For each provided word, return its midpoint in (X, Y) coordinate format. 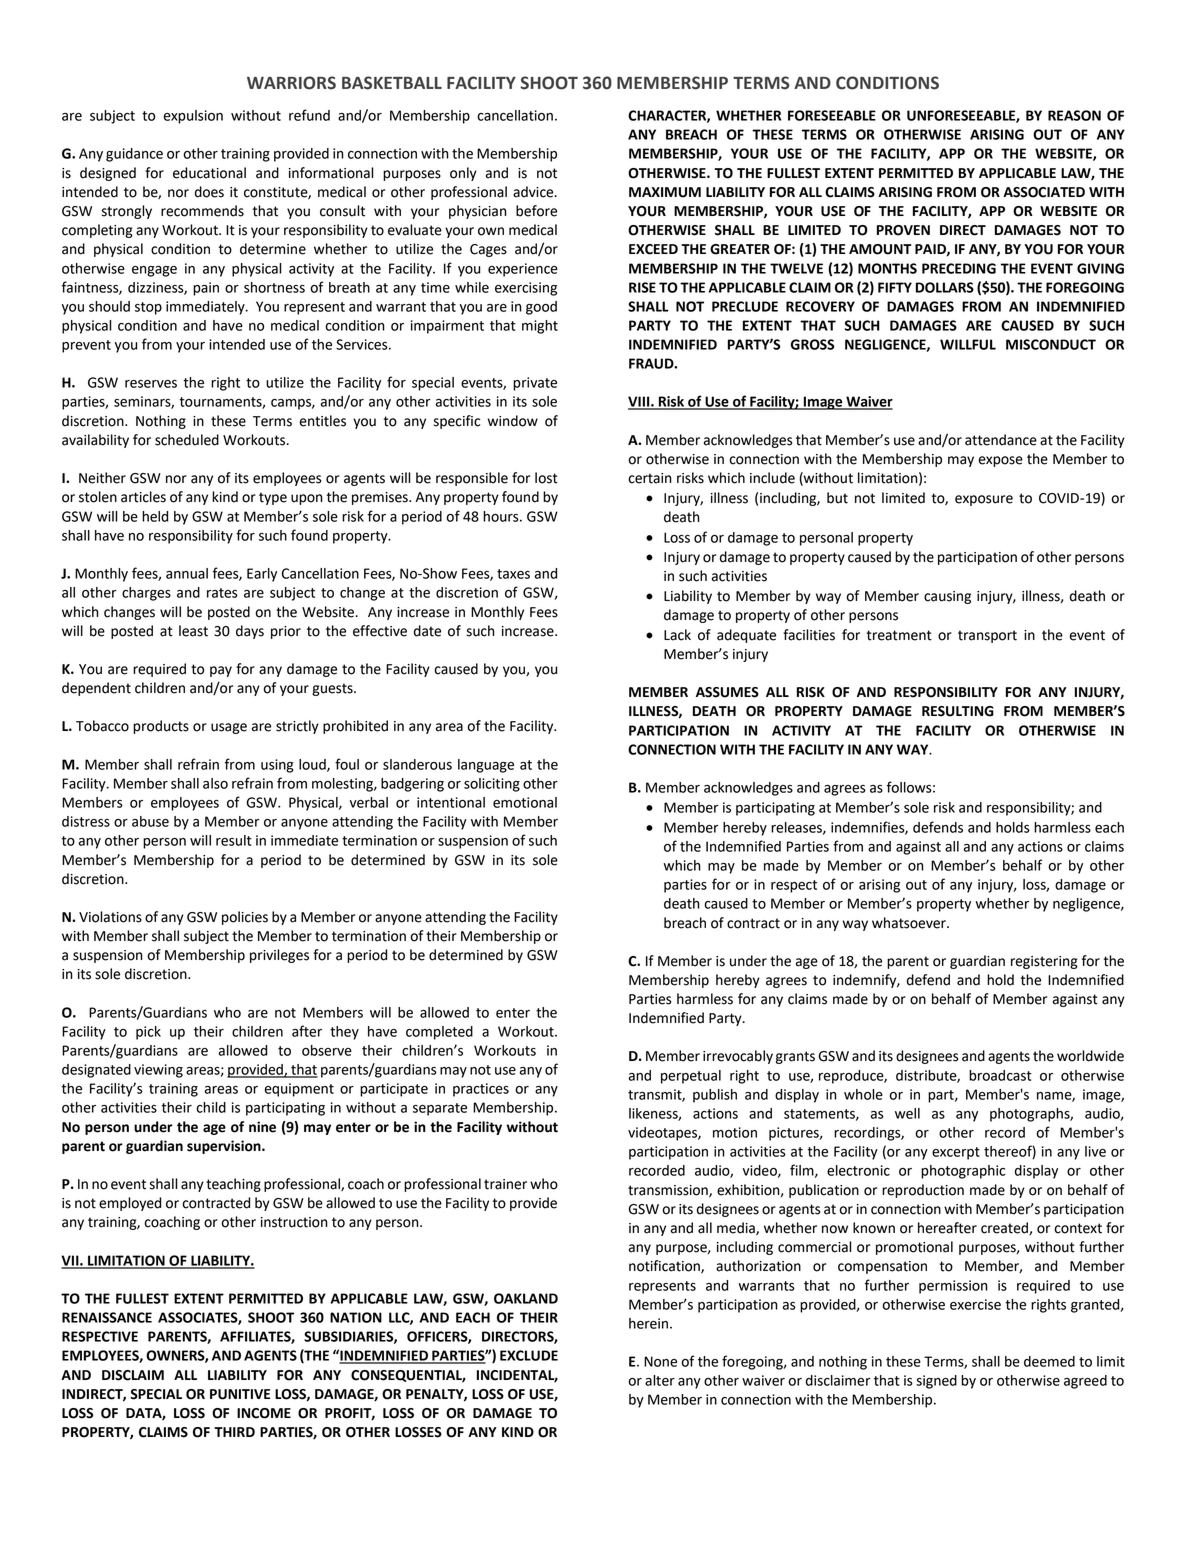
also (215, 783)
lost (546, 478)
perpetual (691, 1077)
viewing (158, 1071)
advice (534, 192)
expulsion (193, 117)
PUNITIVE (240, 1394)
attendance (1001, 440)
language (486, 766)
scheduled (187, 440)
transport (987, 636)
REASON (1074, 115)
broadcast (1000, 1075)
